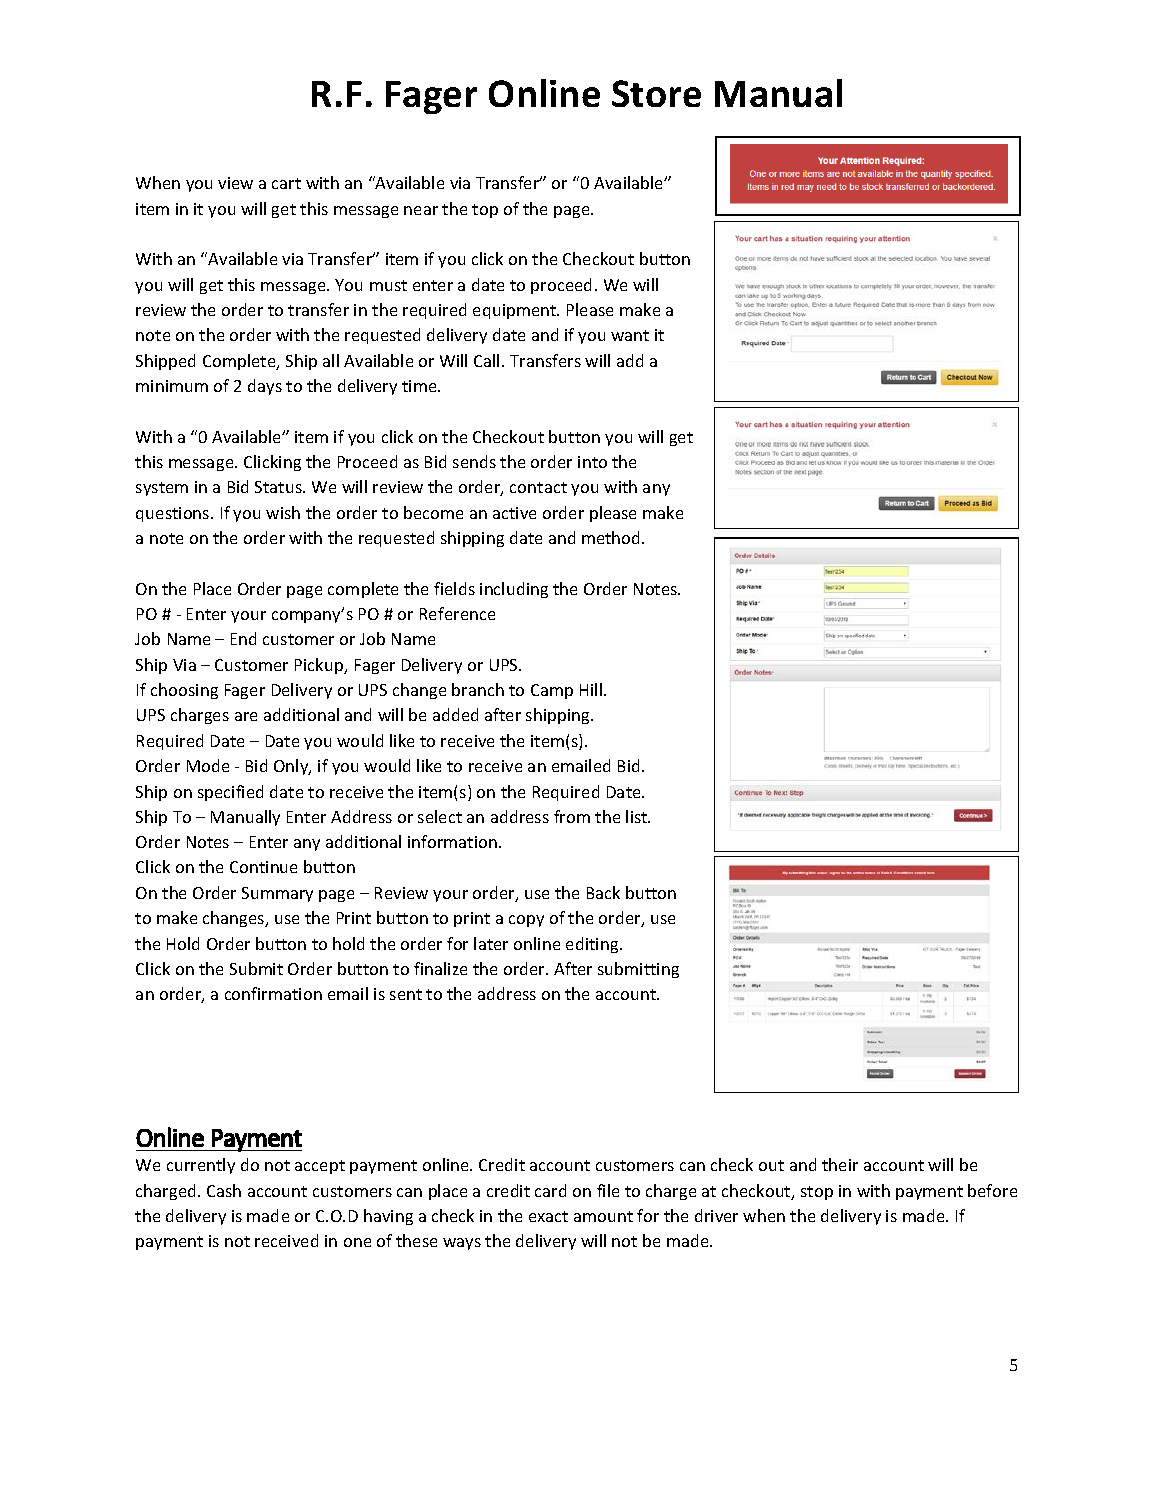  What do you see at coordinates (286, 183) in the screenshot?
I see `cart` at bounding box center [286, 183].
